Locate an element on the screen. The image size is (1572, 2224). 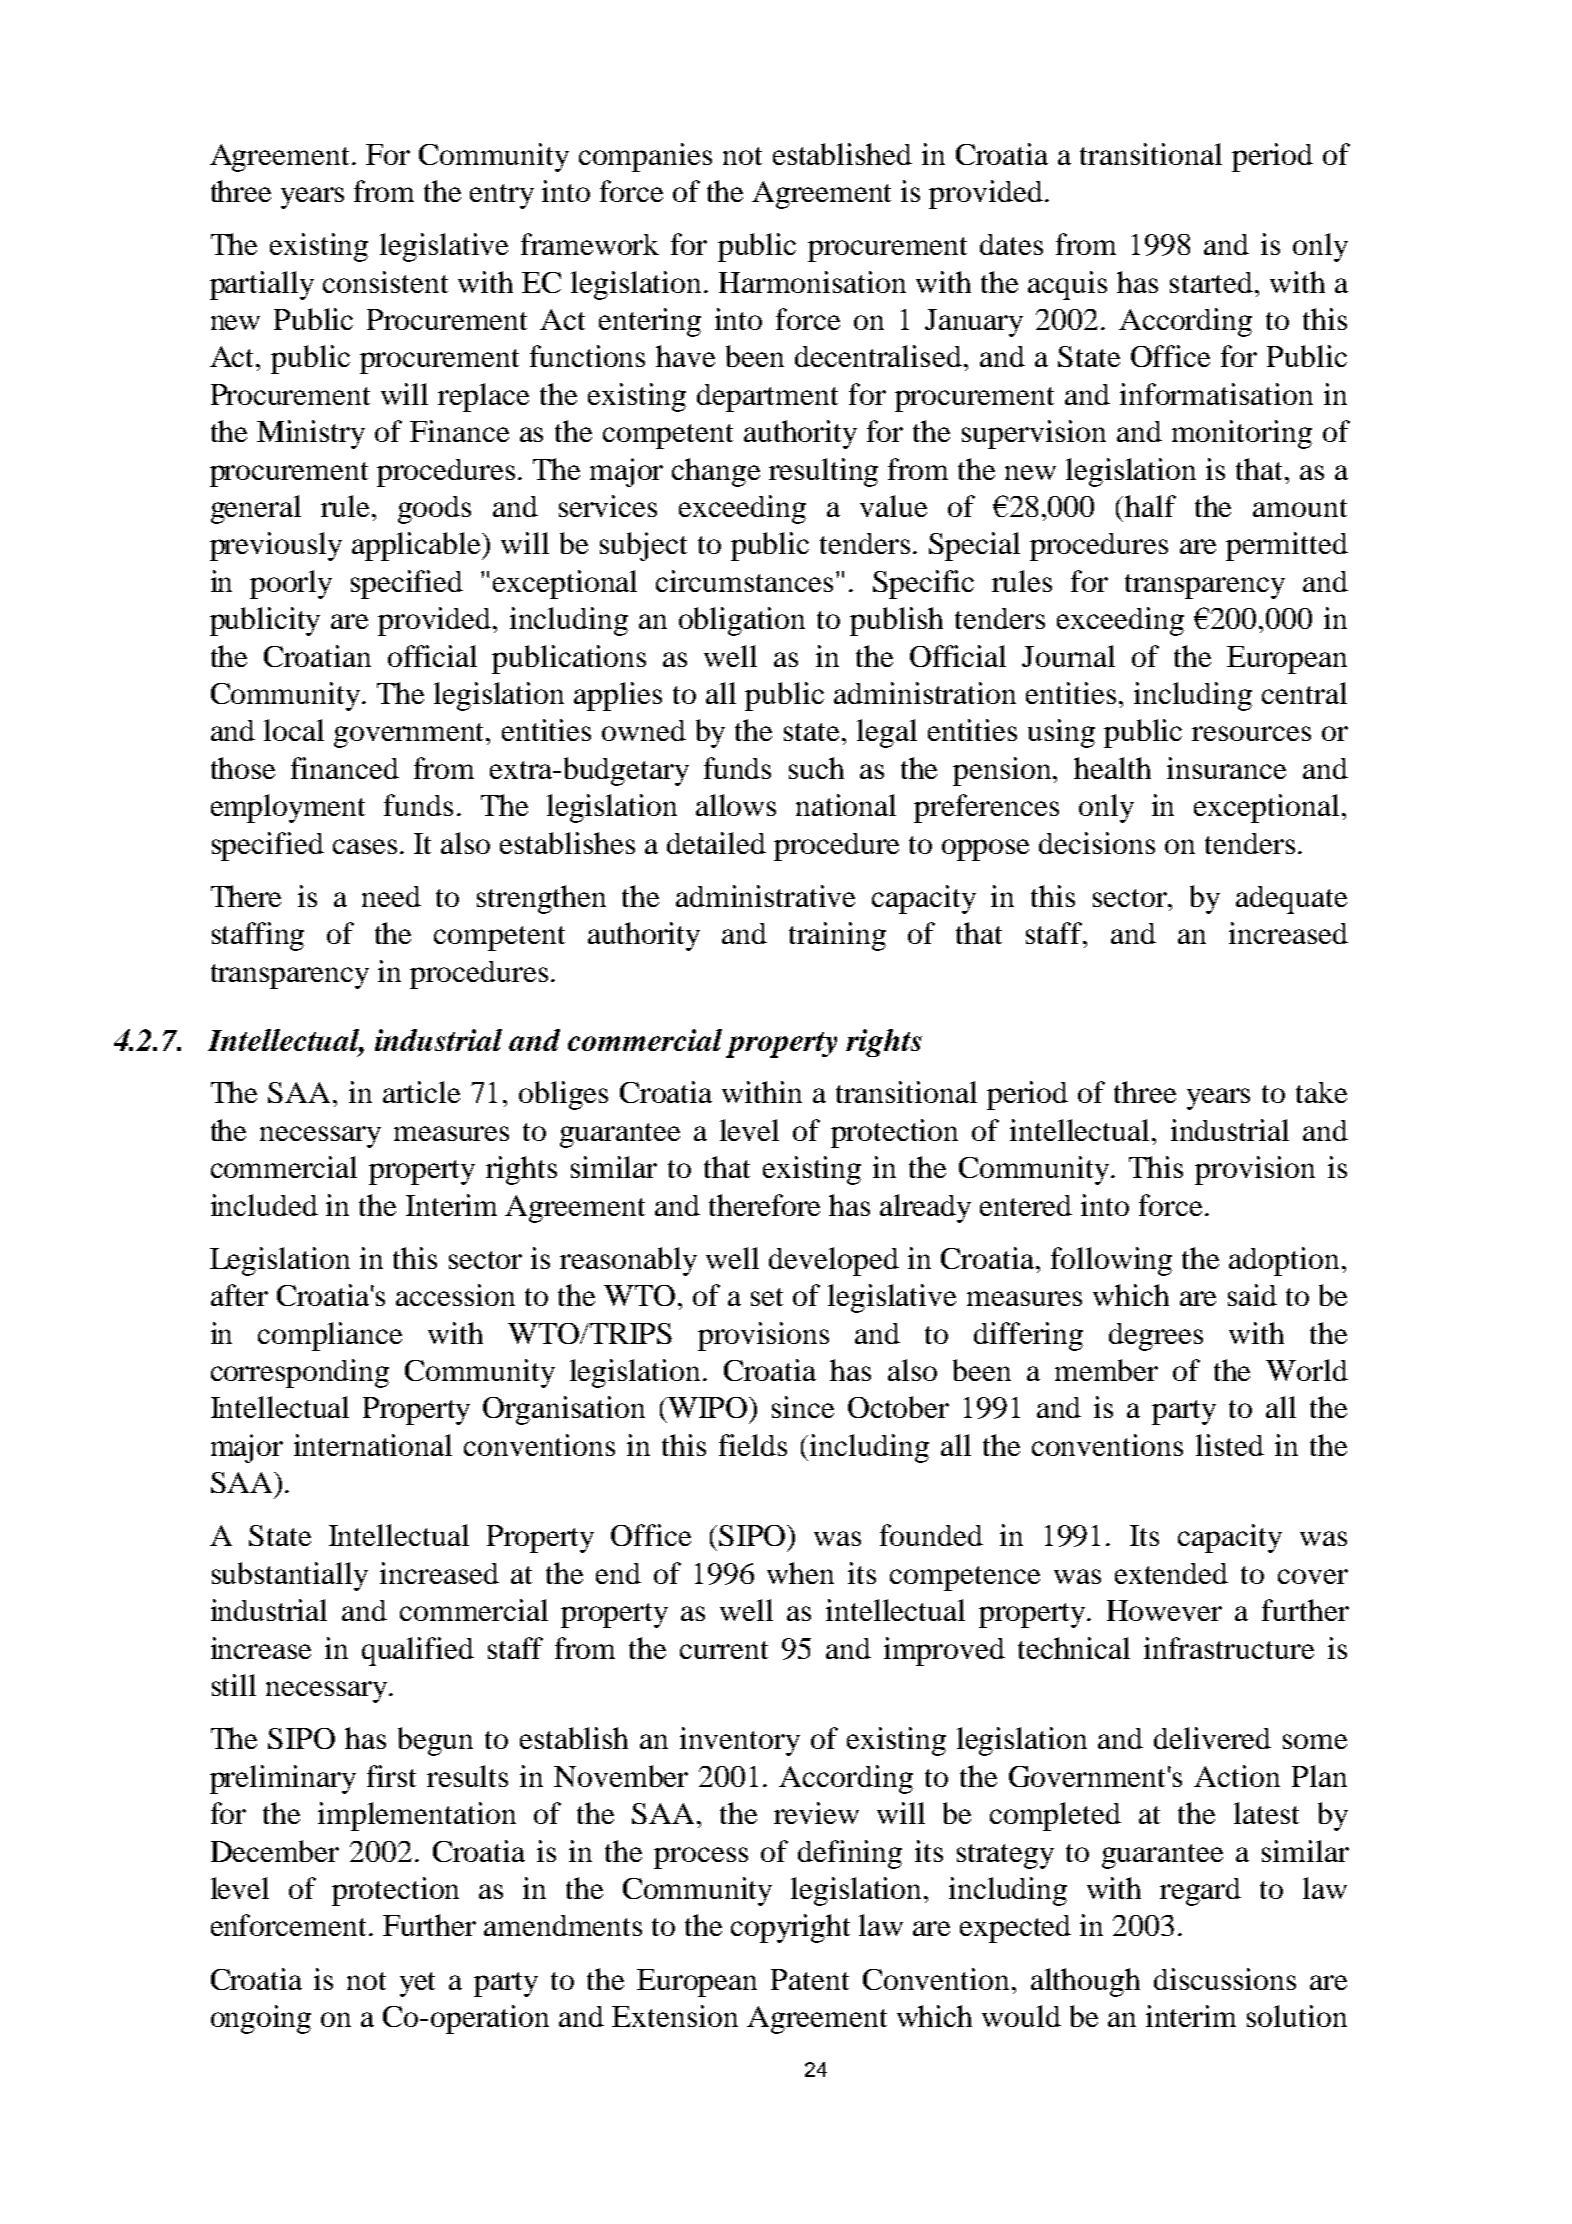
yet is located at coordinates (417, 1984).
